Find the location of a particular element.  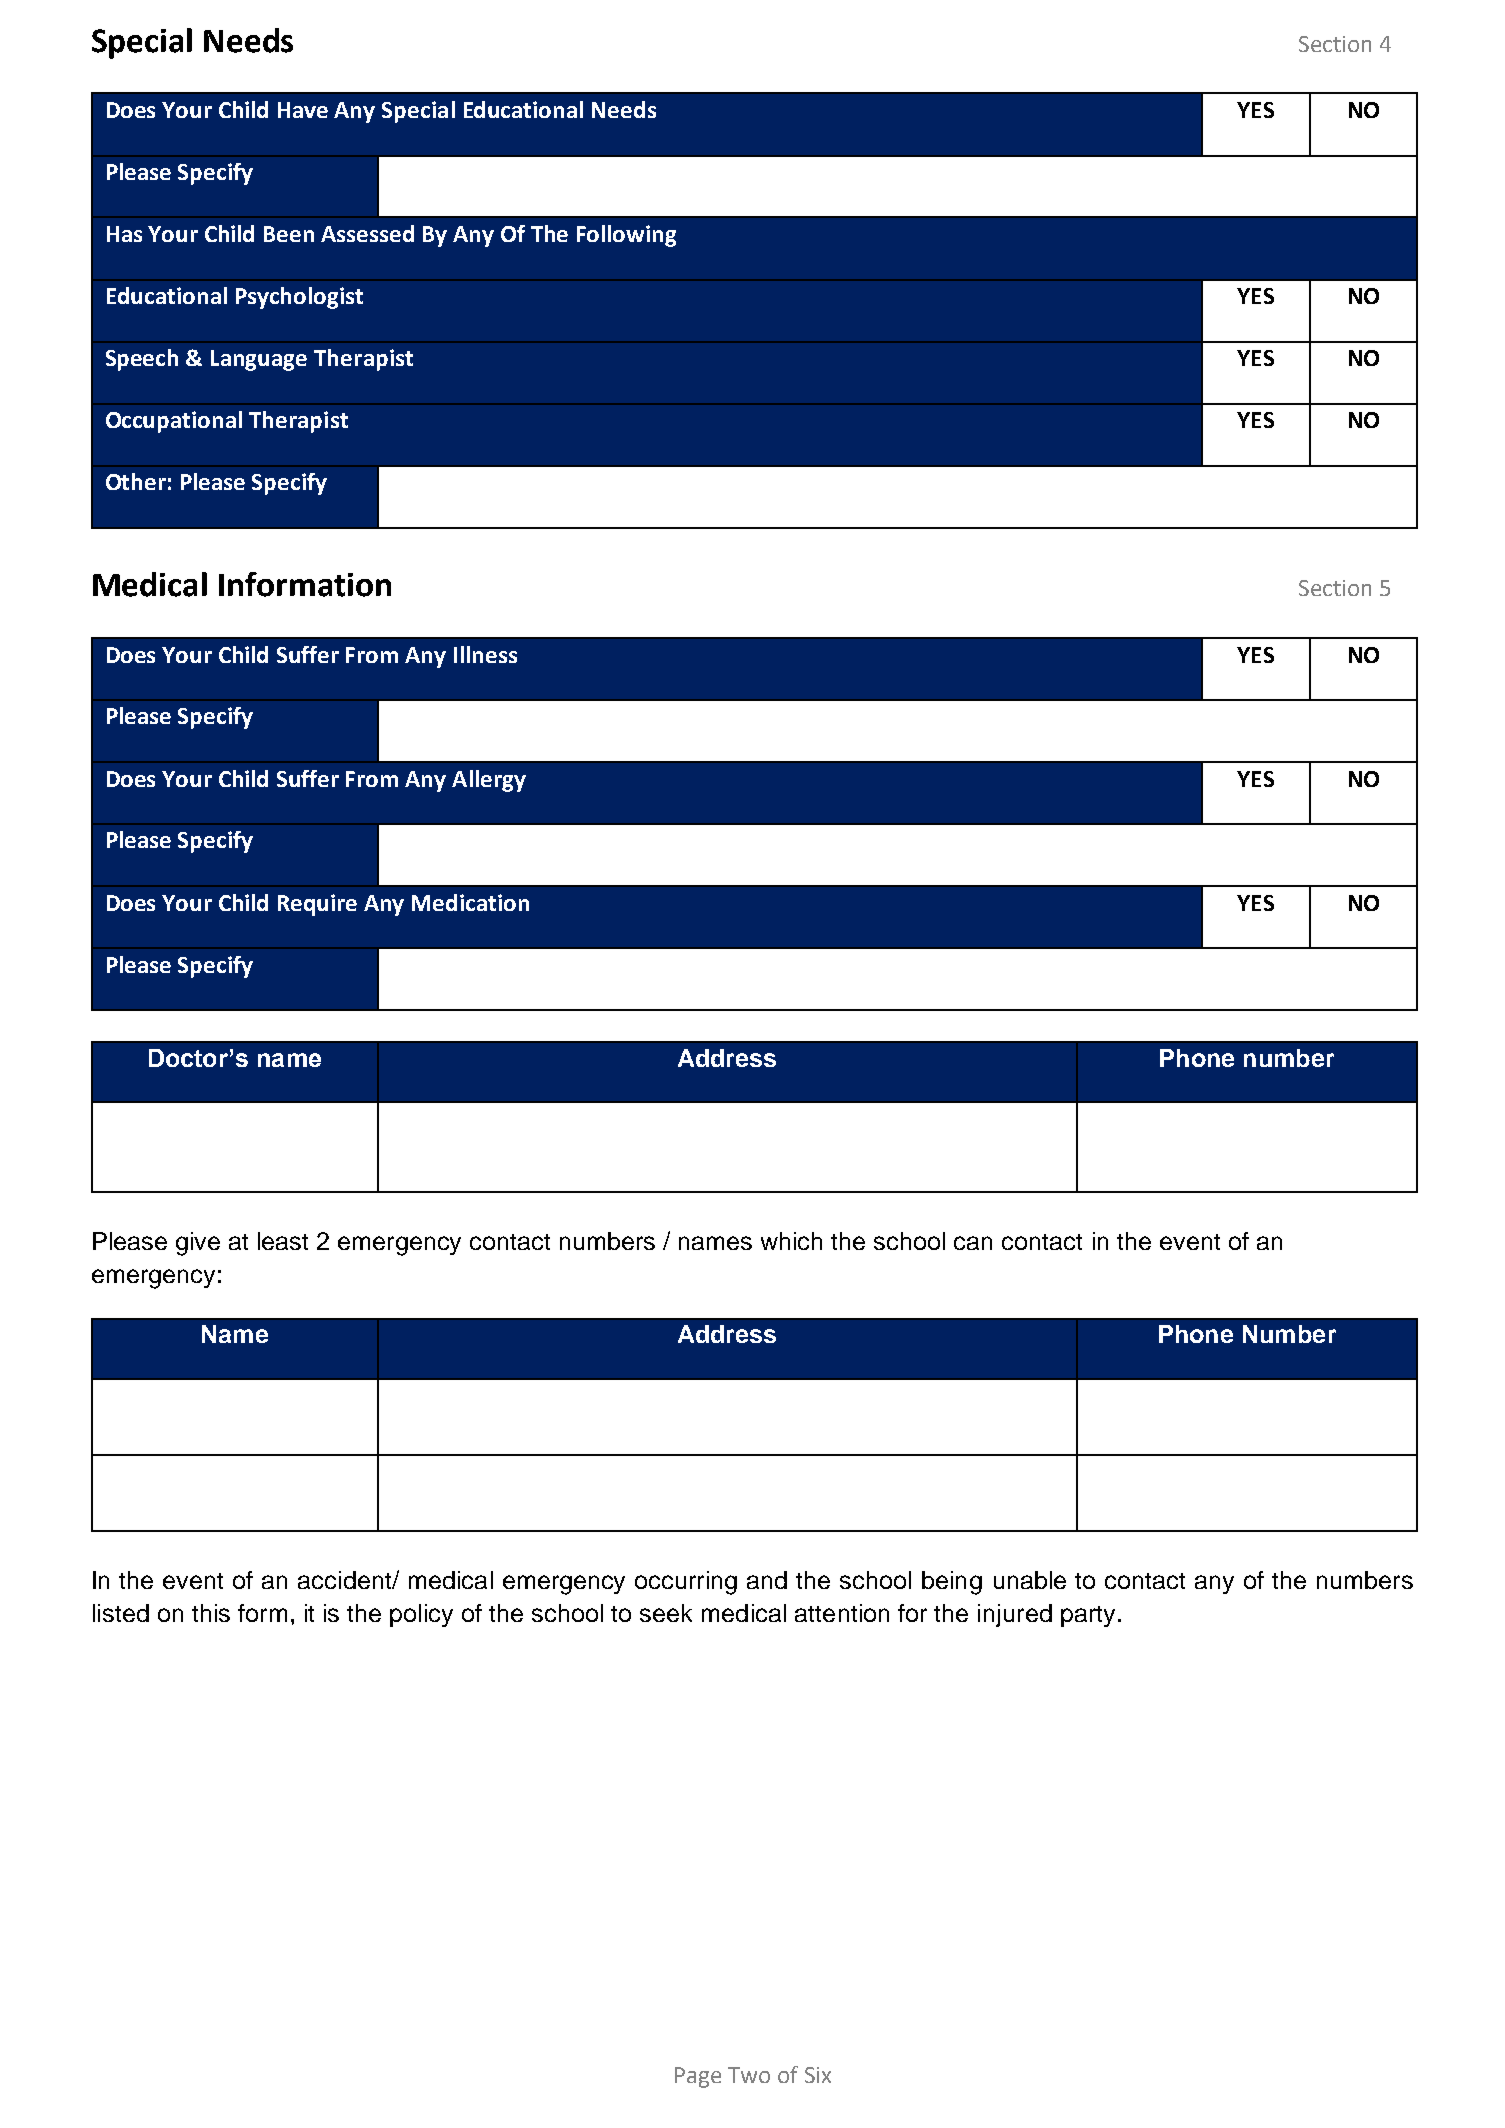

Assessed is located at coordinates (367, 233).
